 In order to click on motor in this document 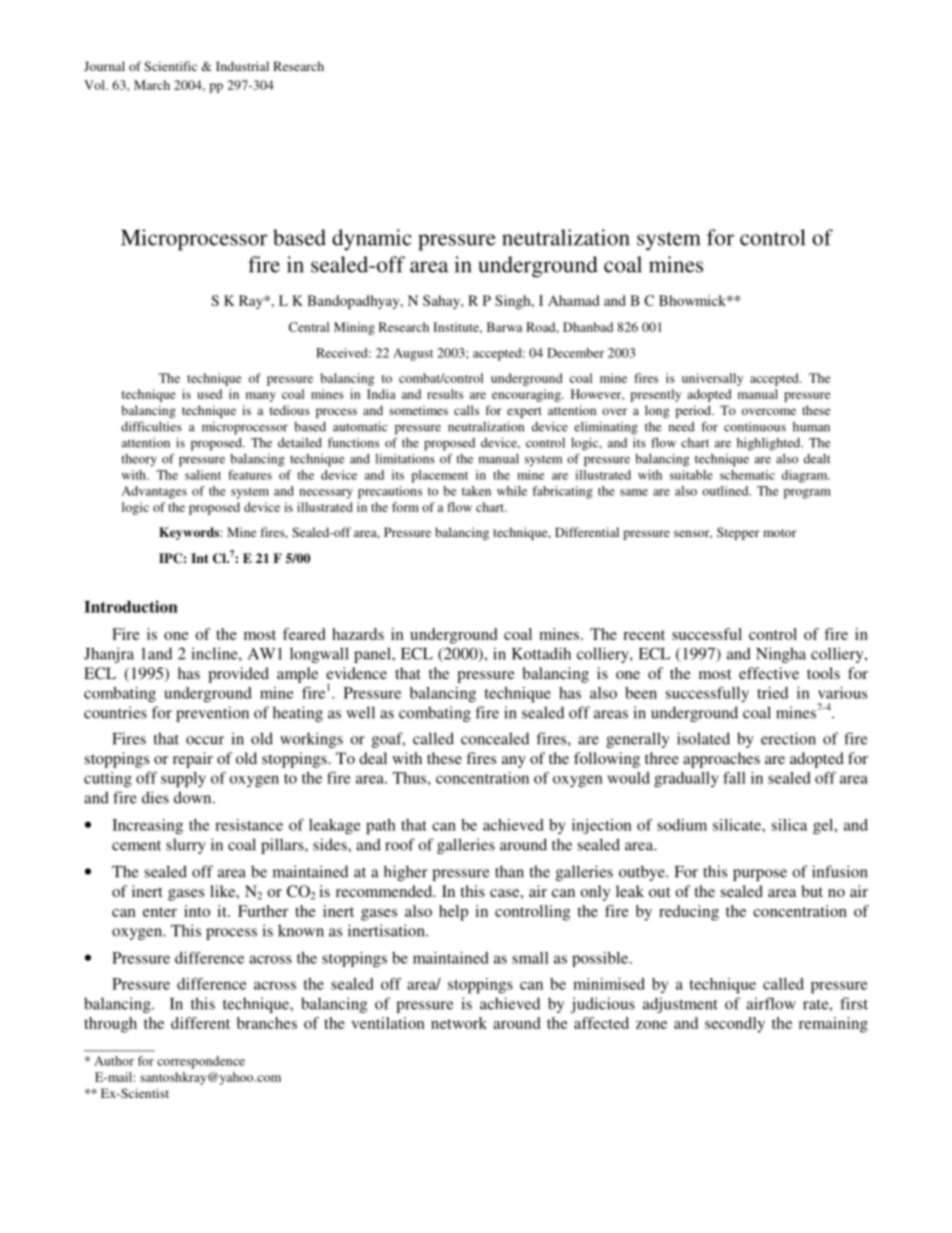, I will do `click(780, 533)`.
